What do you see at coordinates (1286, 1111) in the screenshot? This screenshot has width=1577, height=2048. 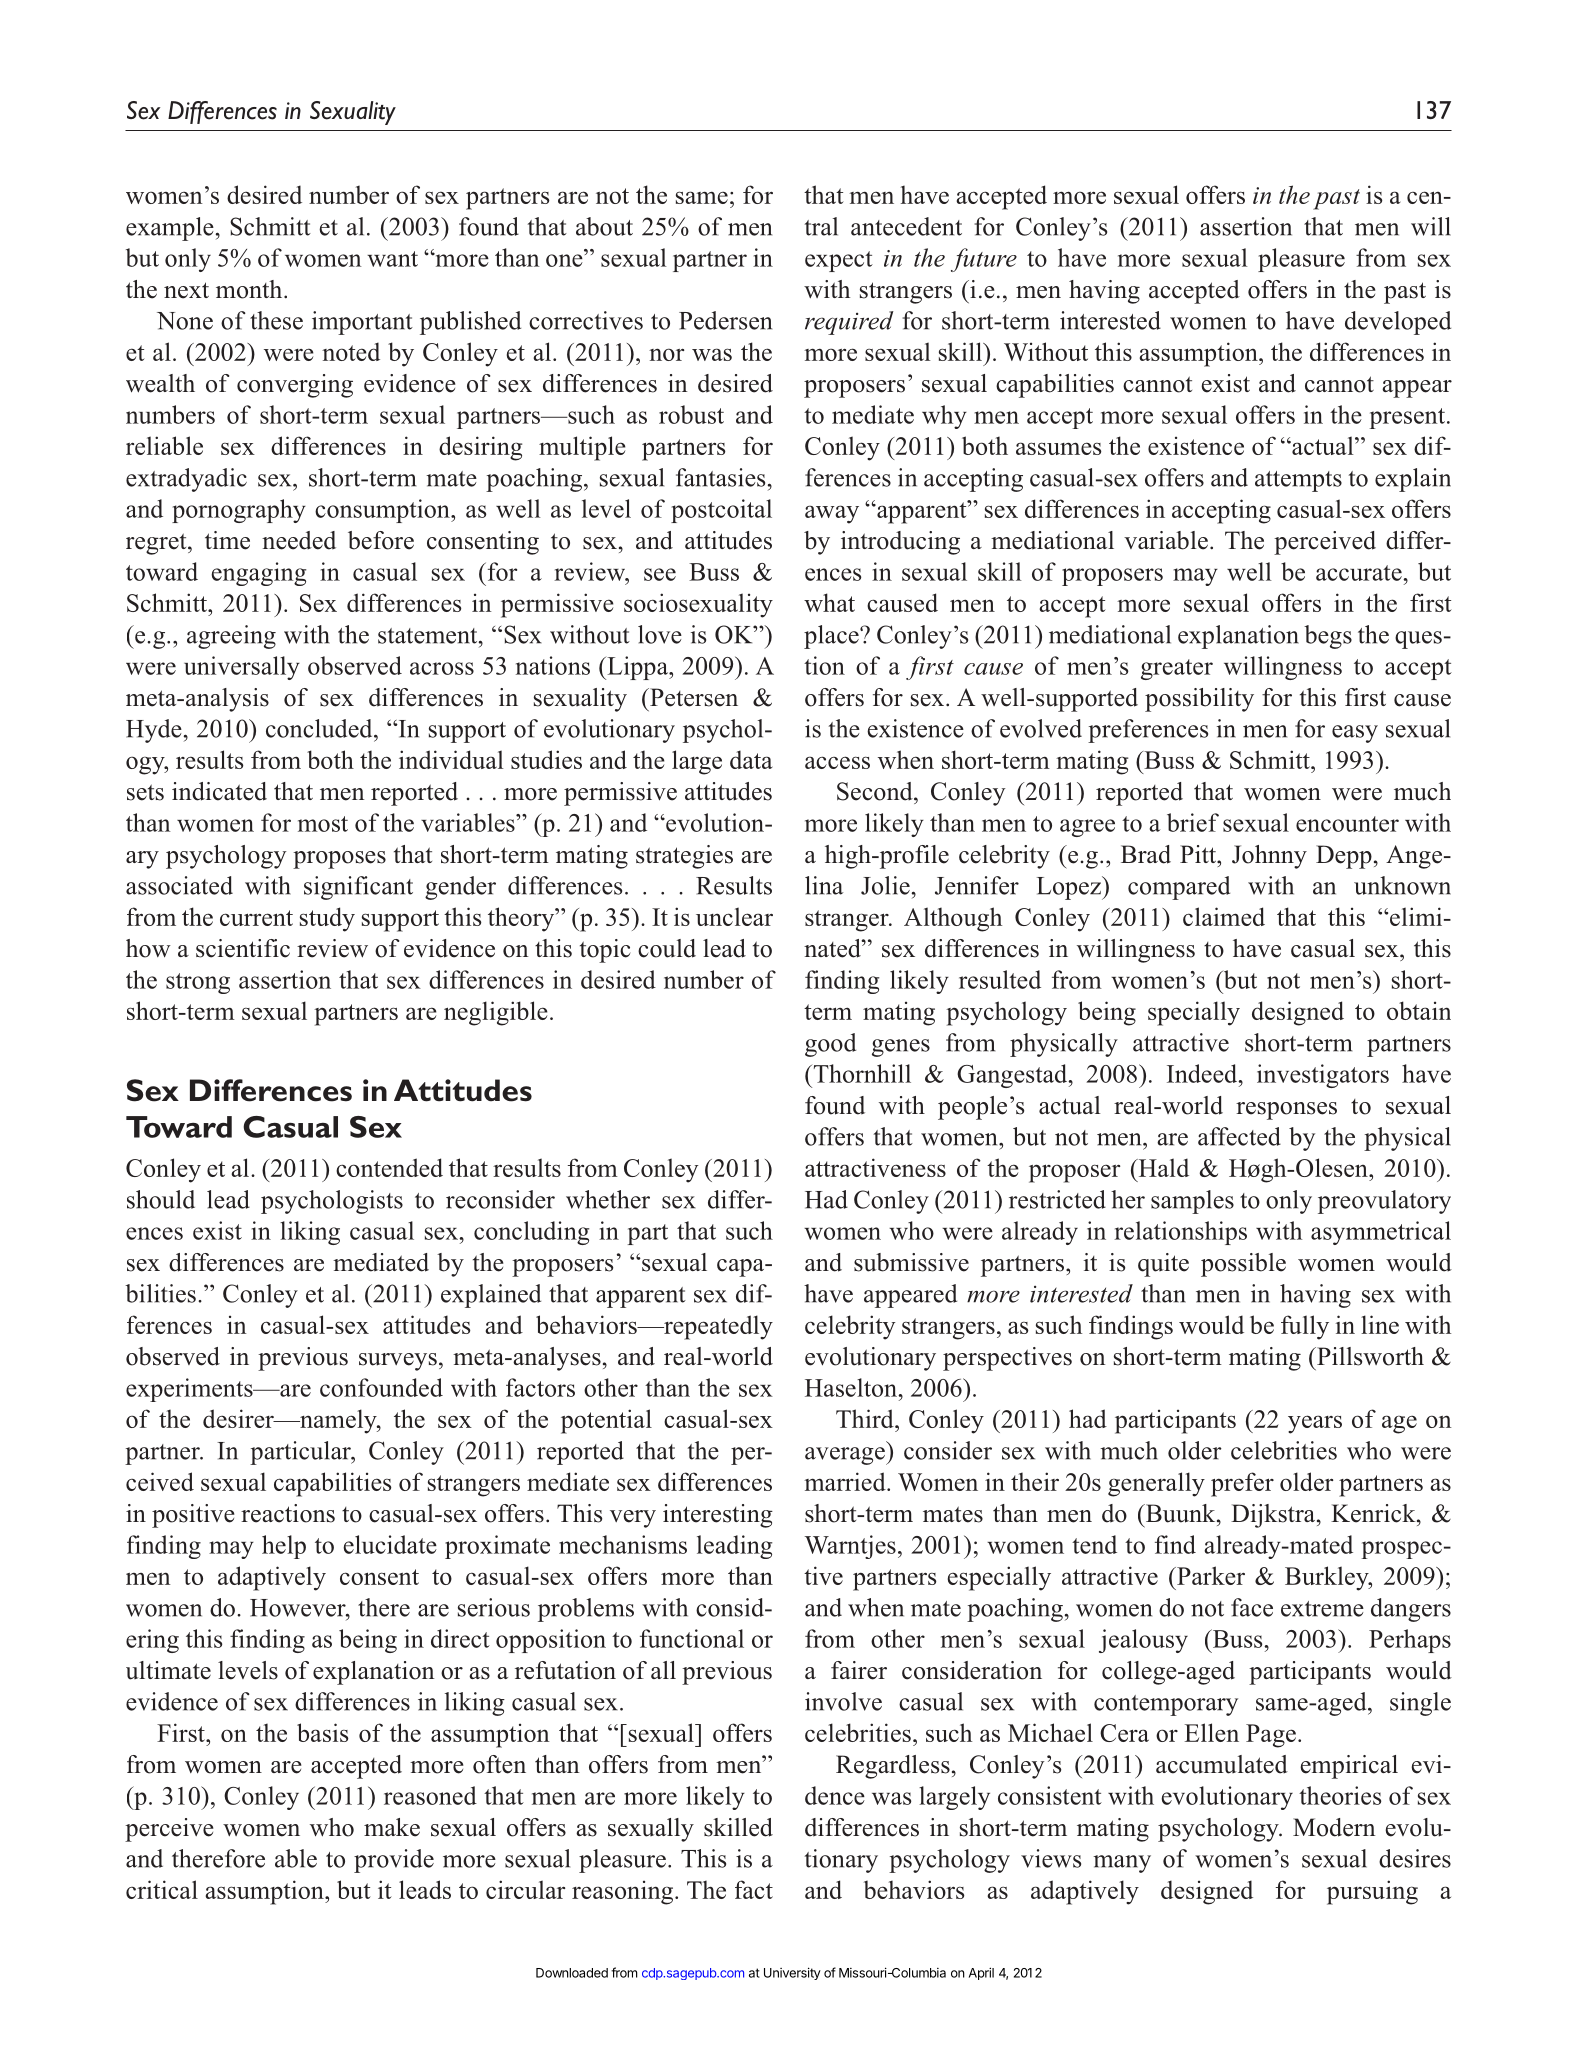 I see `responses` at bounding box center [1286, 1111].
